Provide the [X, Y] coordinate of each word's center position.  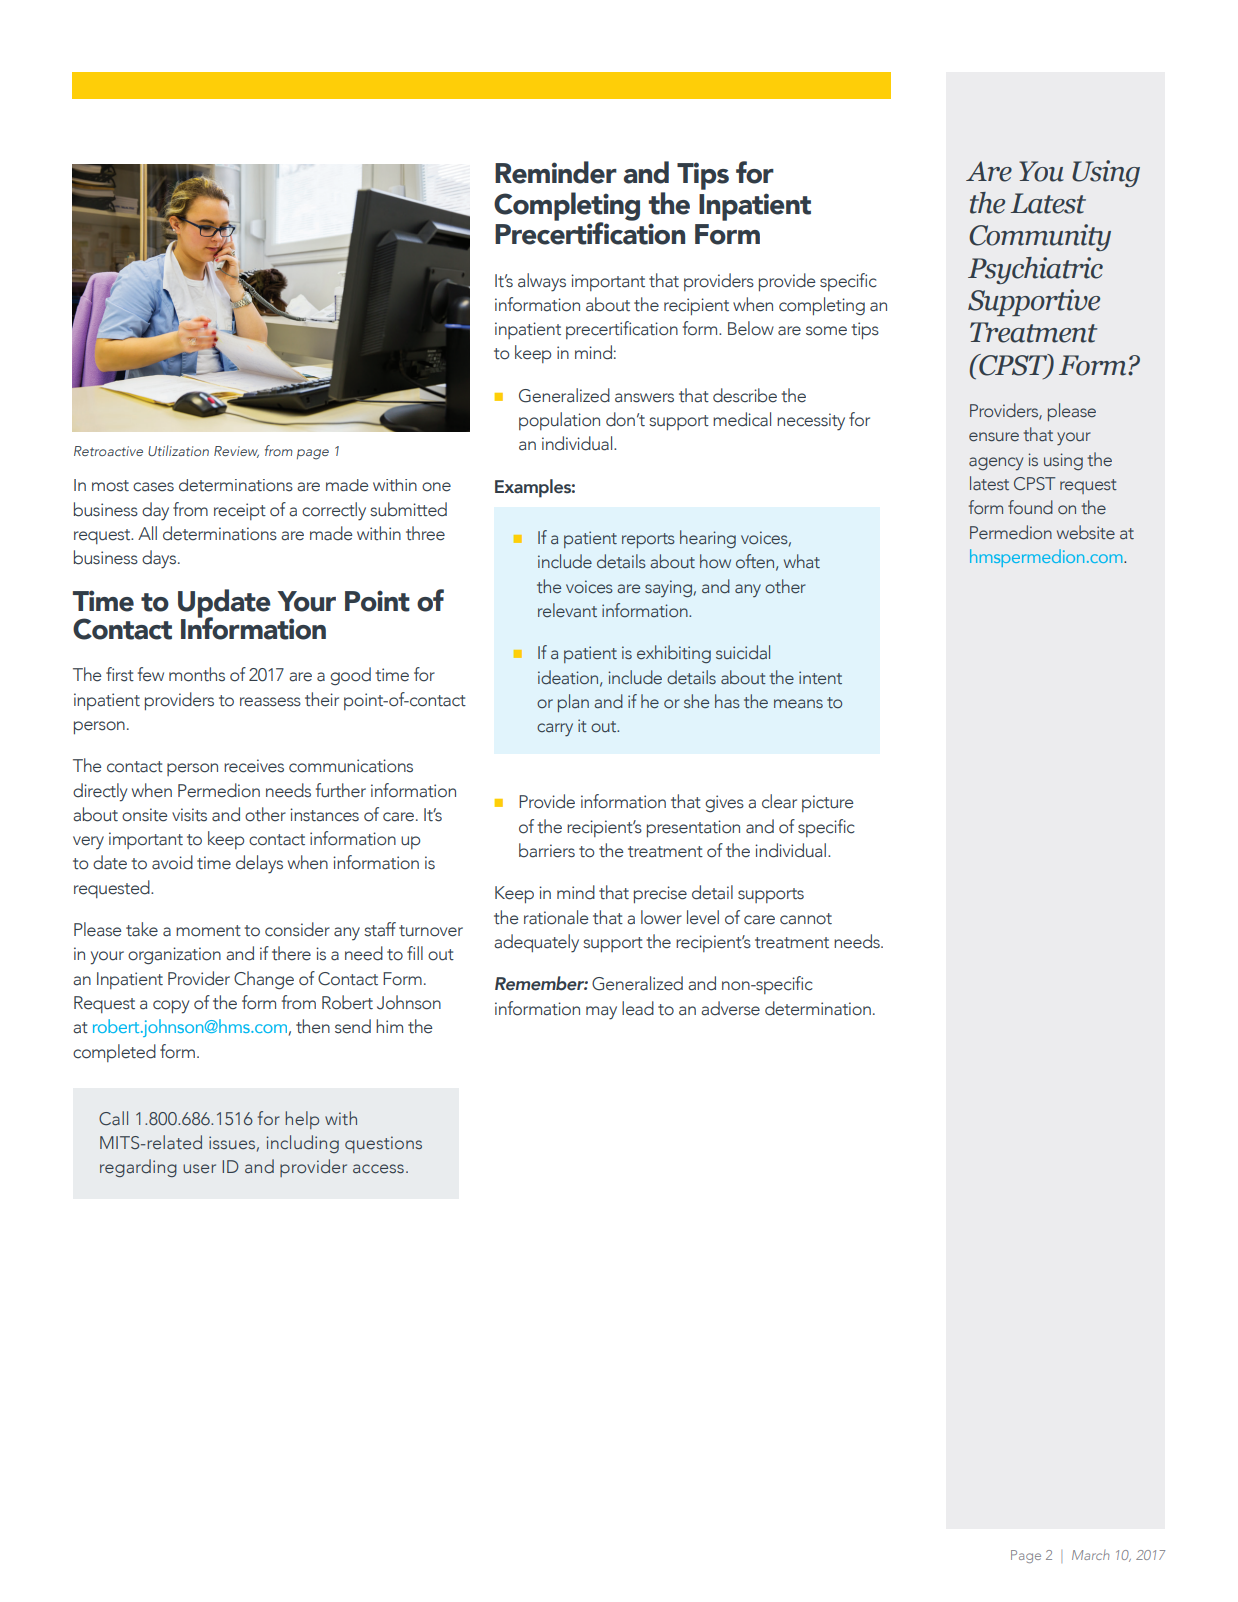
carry [555, 730]
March [1090, 1555]
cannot [806, 919]
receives [254, 766]
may [601, 1013]
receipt [240, 511]
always [542, 282]
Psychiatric [1035, 270]
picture [827, 803]
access [378, 1169]
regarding [138, 1168]
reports [648, 540]
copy [171, 1007]
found [1030, 507]
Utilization [178, 450]
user [199, 1168]
